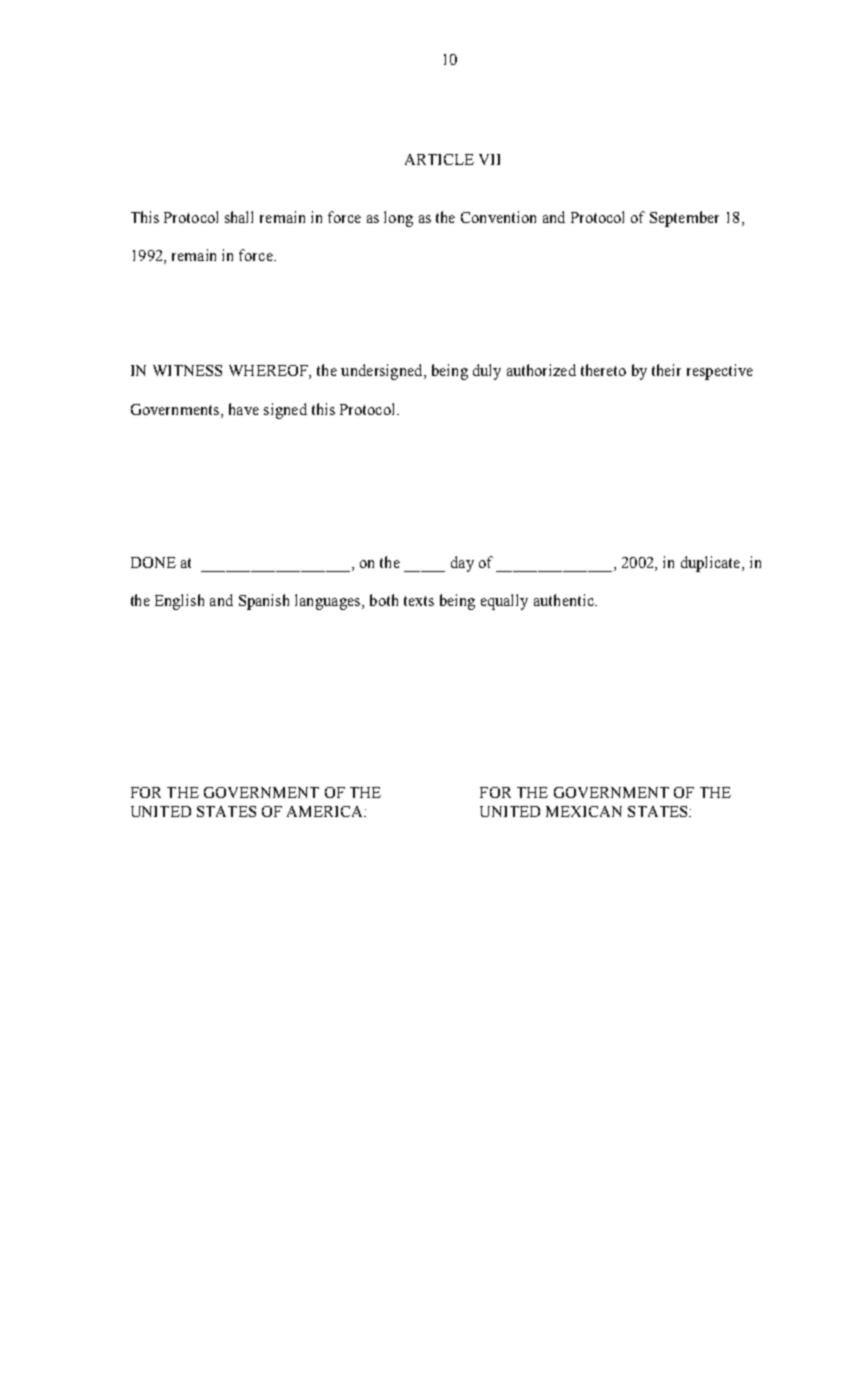 This image has width=849, height=1400. I want to click on authentic, so click(565, 600).
